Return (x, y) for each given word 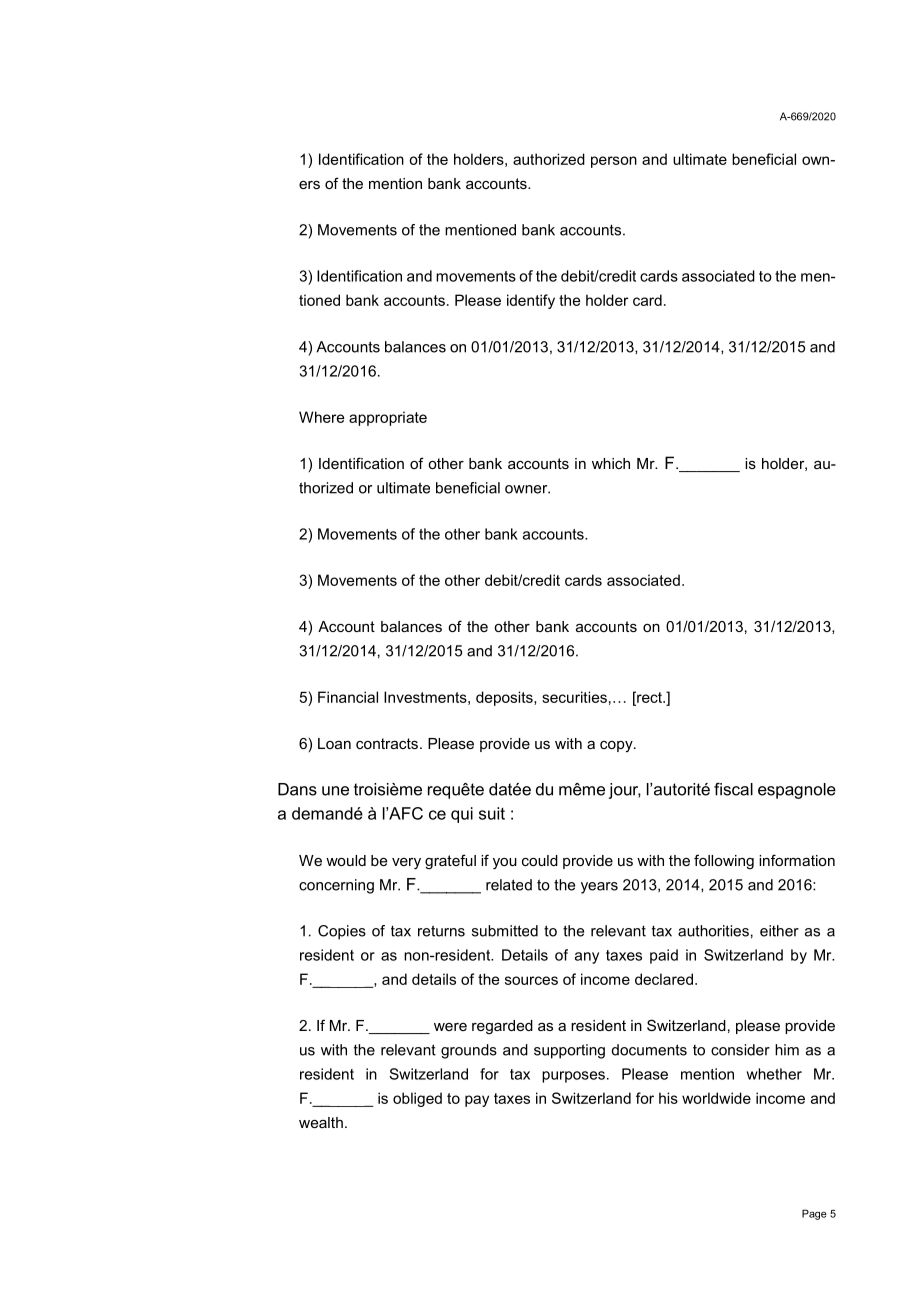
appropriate (388, 418)
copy (617, 746)
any (587, 958)
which (611, 463)
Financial (348, 697)
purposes (573, 1077)
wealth (321, 1122)
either (779, 931)
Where (321, 417)
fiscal (733, 789)
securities (574, 697)
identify (531, 301)
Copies (342, 932)
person (614, 162)
